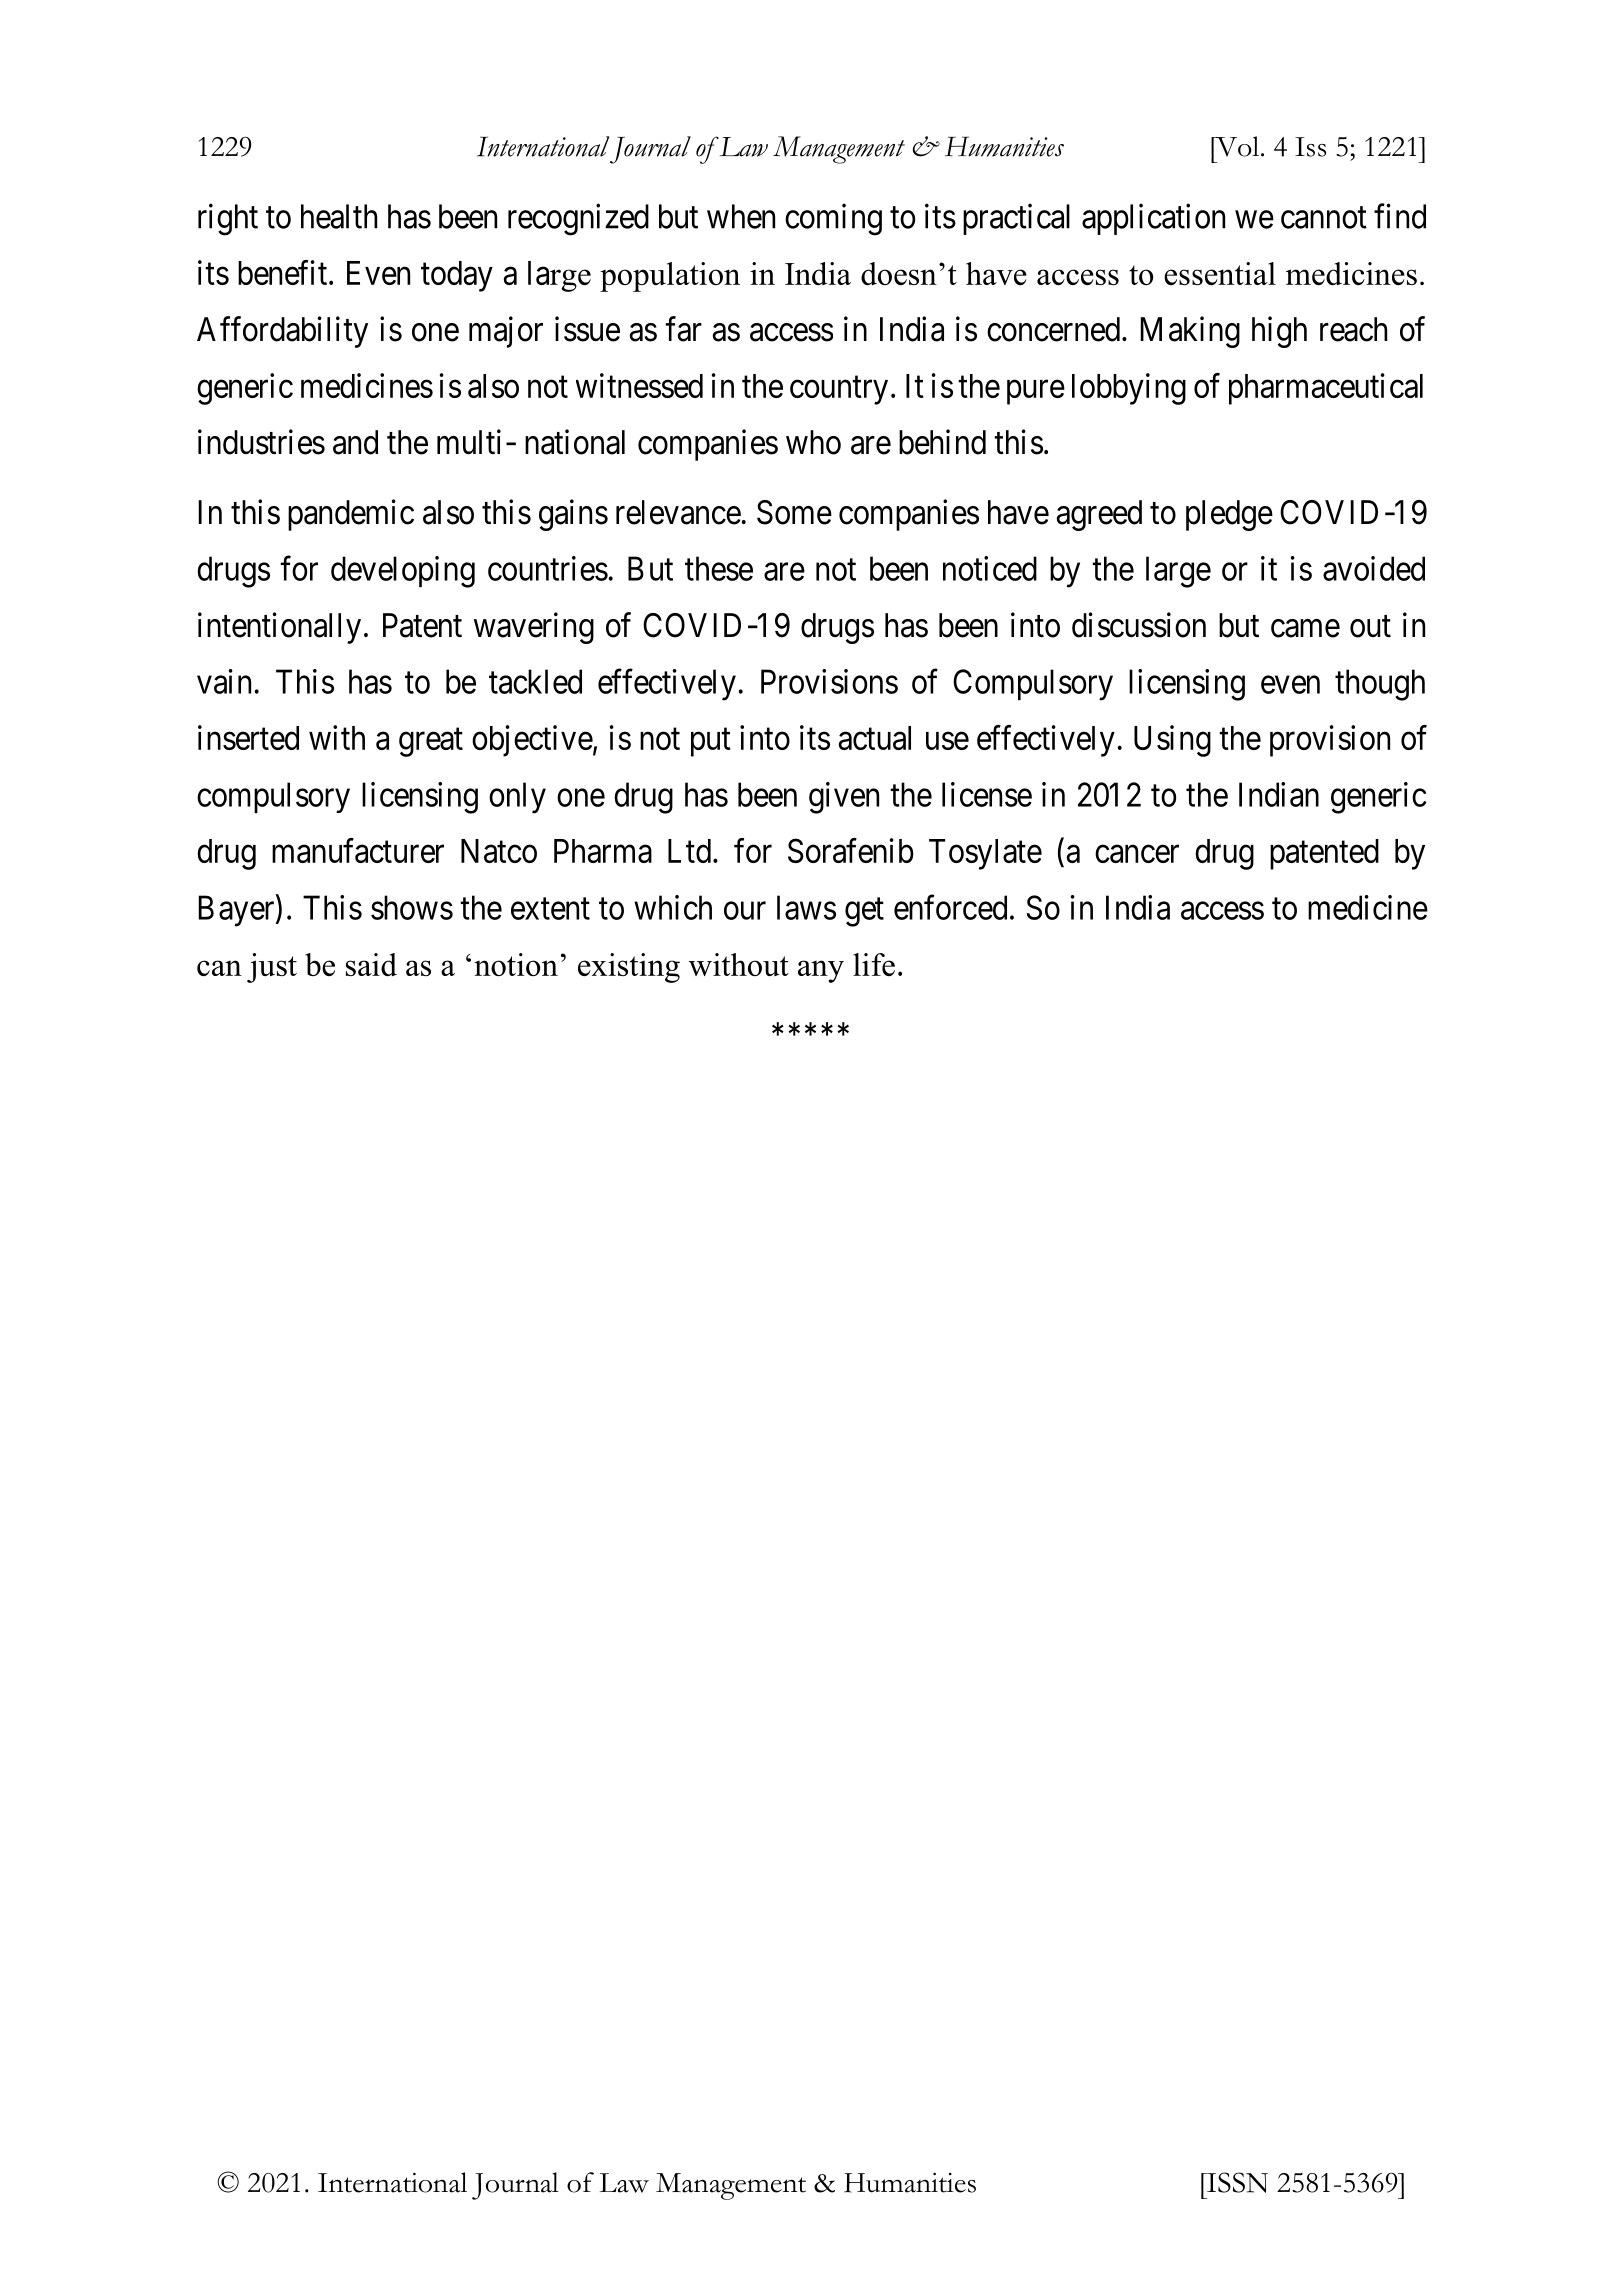 The width and height of the image is (1623, 2296). I want to click on life, so click(874, 964).
